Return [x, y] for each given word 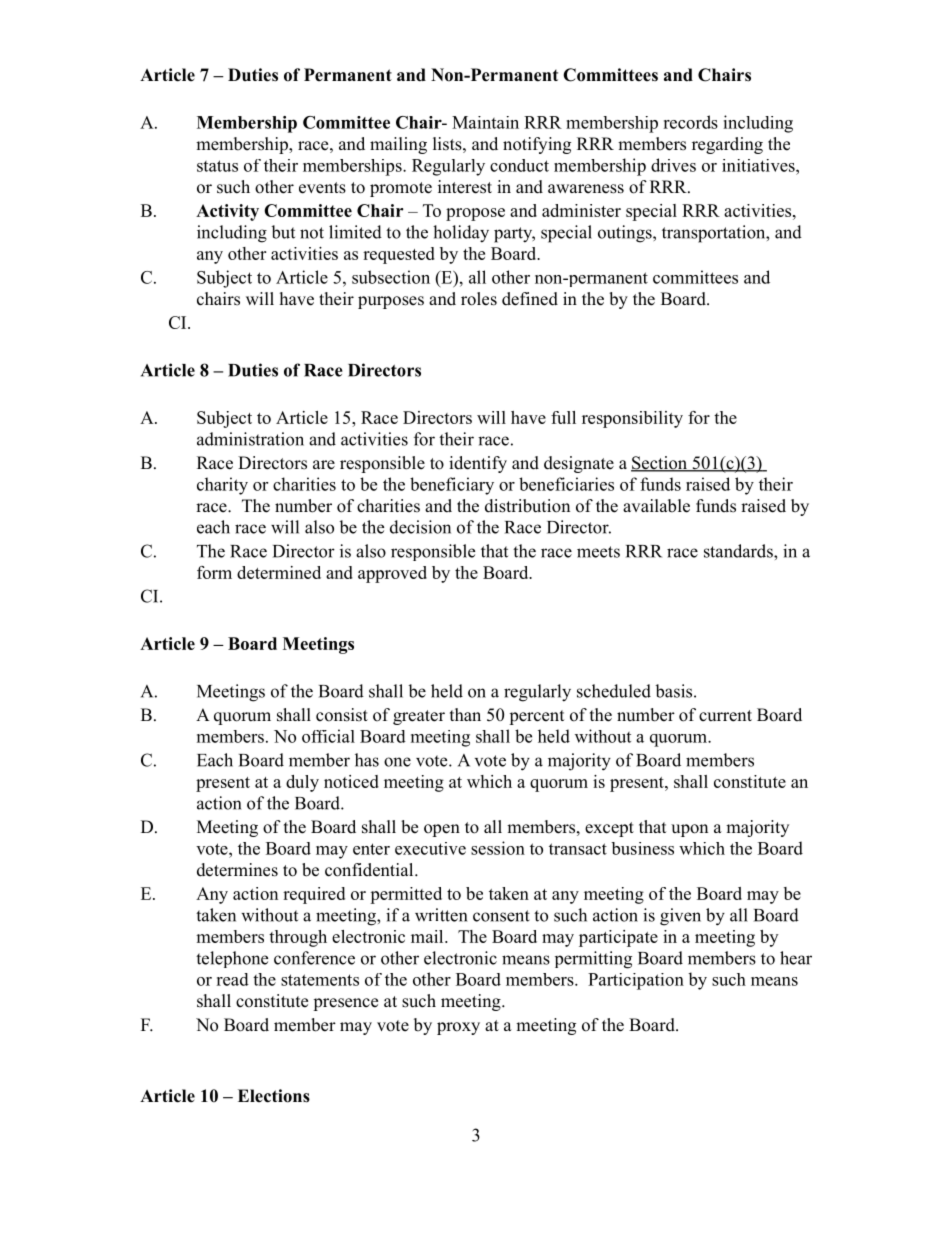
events [322, 188]
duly [302, 783]
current [725, 716]
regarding [727, 145]
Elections [274, 1096]
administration [250, 439]
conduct [519, 165]
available [656, 506]
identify [478, 464]
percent [536, 717]
